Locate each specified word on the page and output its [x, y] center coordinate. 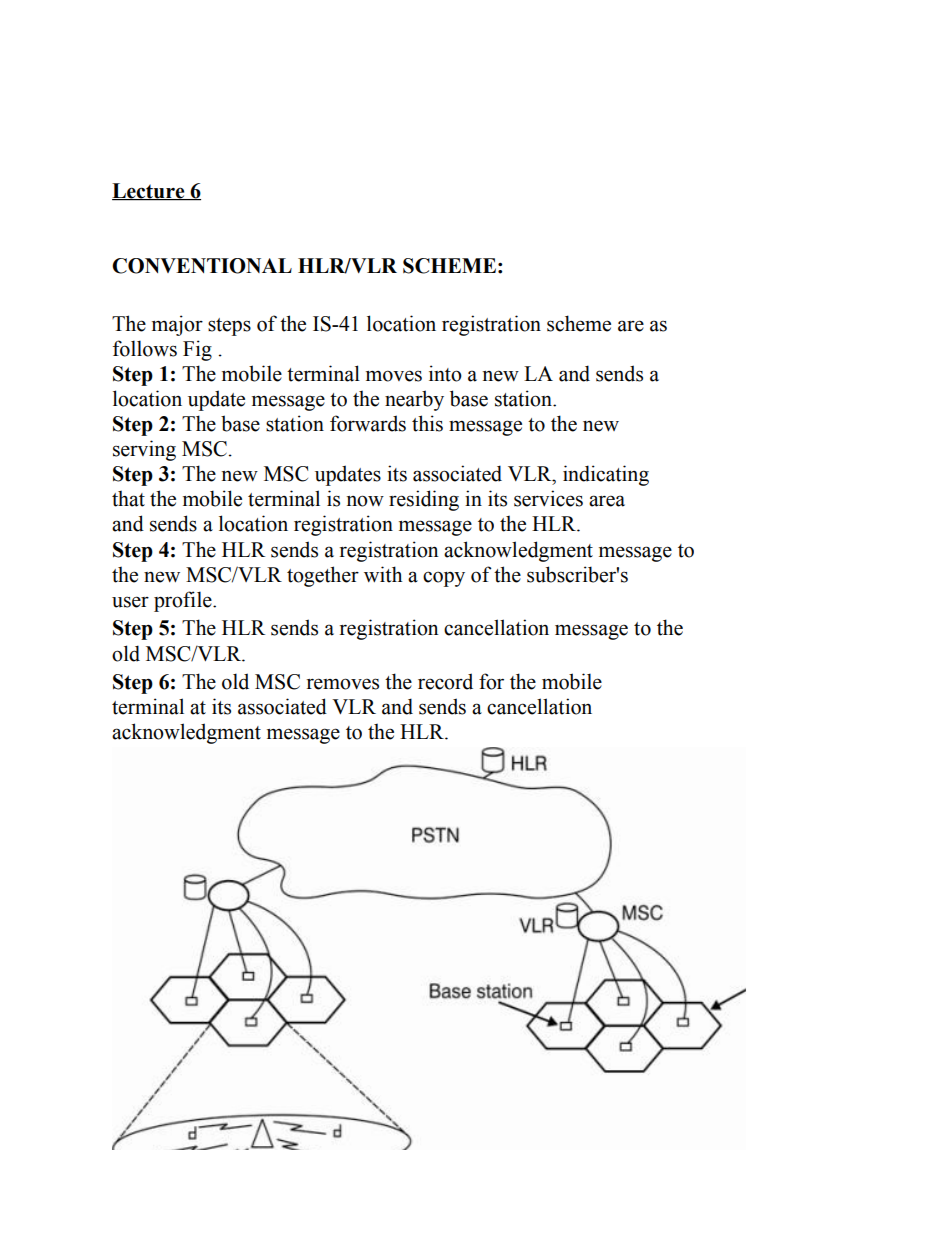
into [445, 373]
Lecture [149, 191]
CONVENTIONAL [202, 266]
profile [184, 601]
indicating [606, 475]
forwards [368, 423]
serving [144, 450]
